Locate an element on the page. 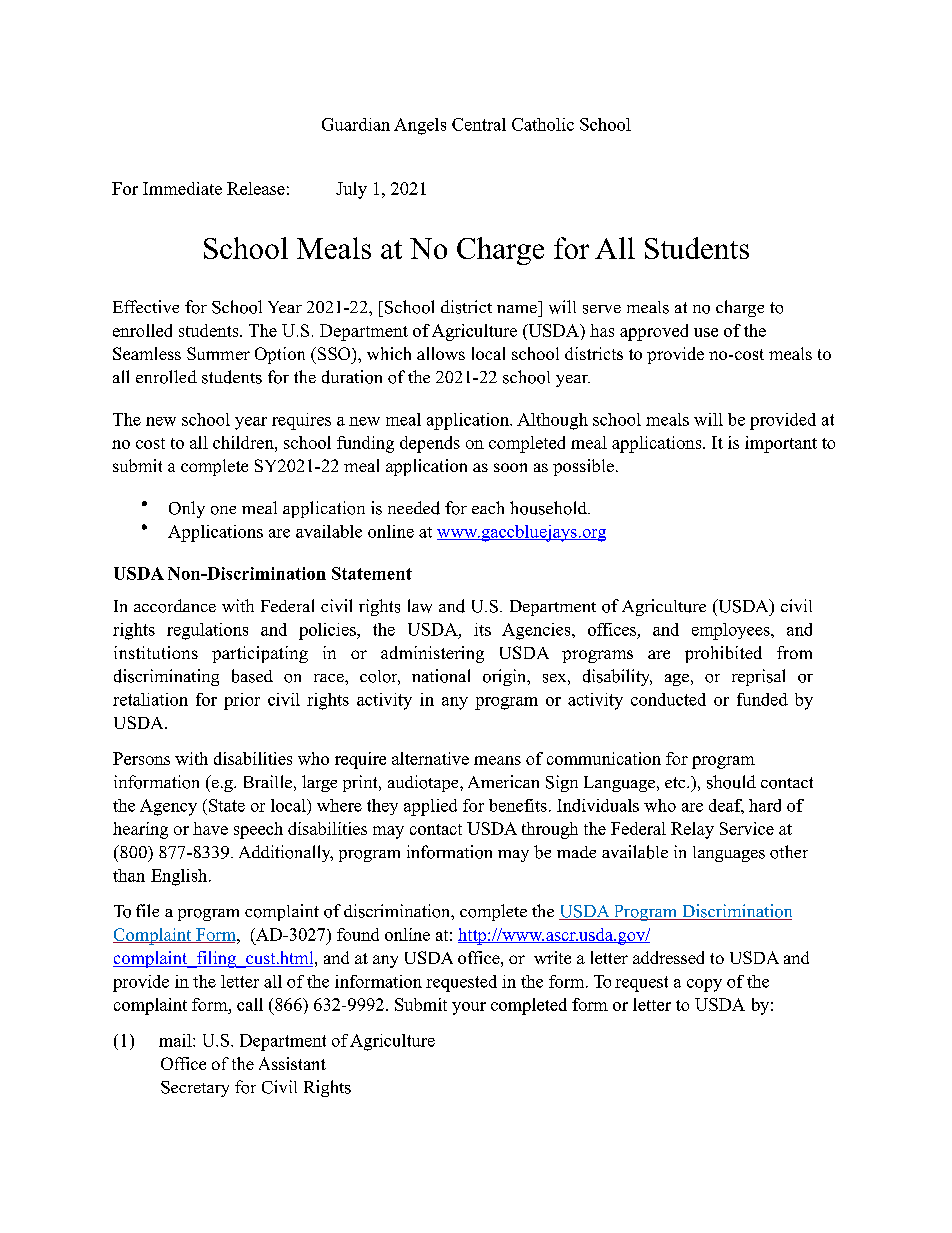 Image resolution: width=952 pixels, height=1233 pixels. Central is located at coordinates (479, 124).
